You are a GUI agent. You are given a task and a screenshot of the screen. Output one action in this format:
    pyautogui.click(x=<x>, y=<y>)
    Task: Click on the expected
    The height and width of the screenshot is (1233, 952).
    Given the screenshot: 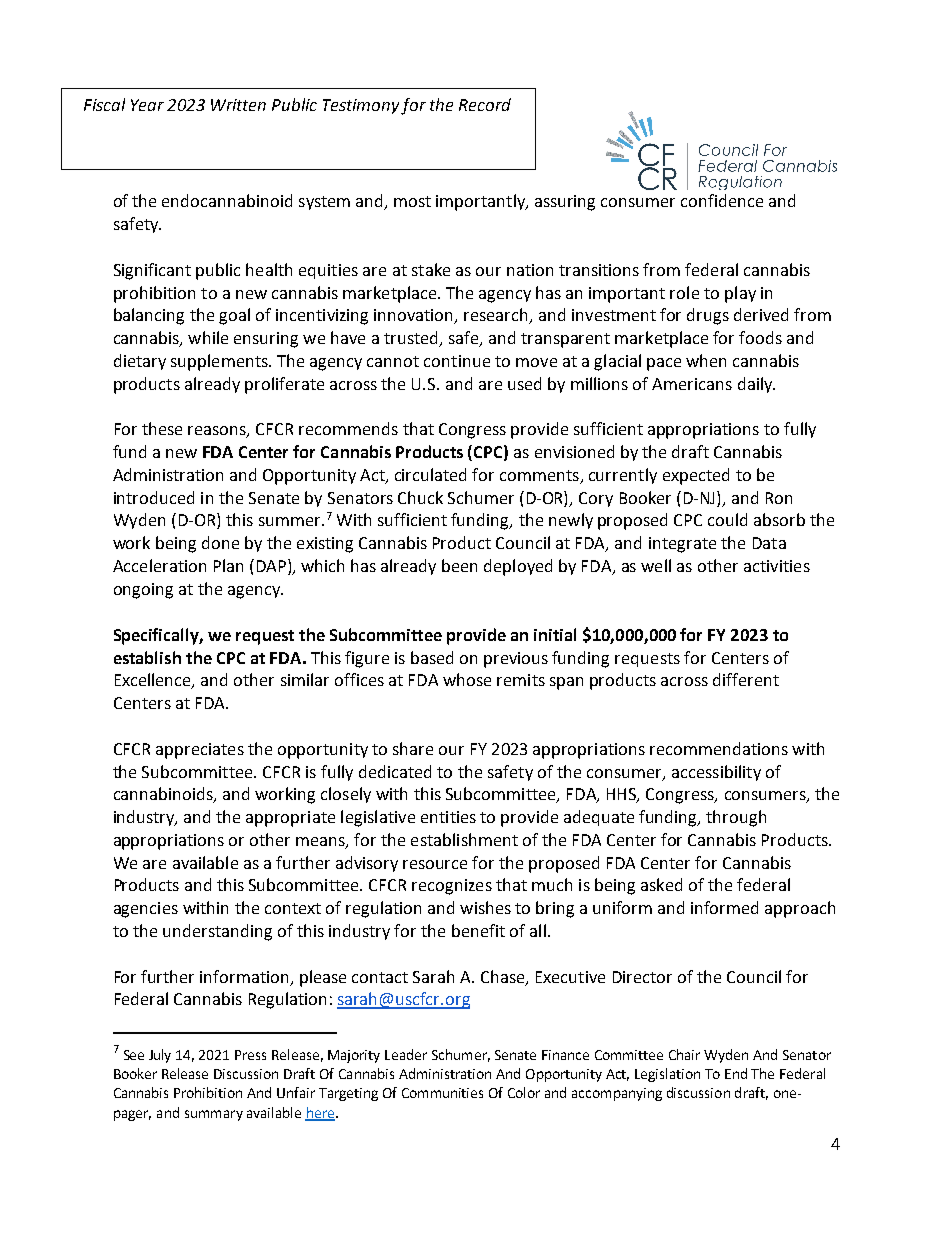 What is the action you would take?
    pyautogui.click(x=696, y=476)
